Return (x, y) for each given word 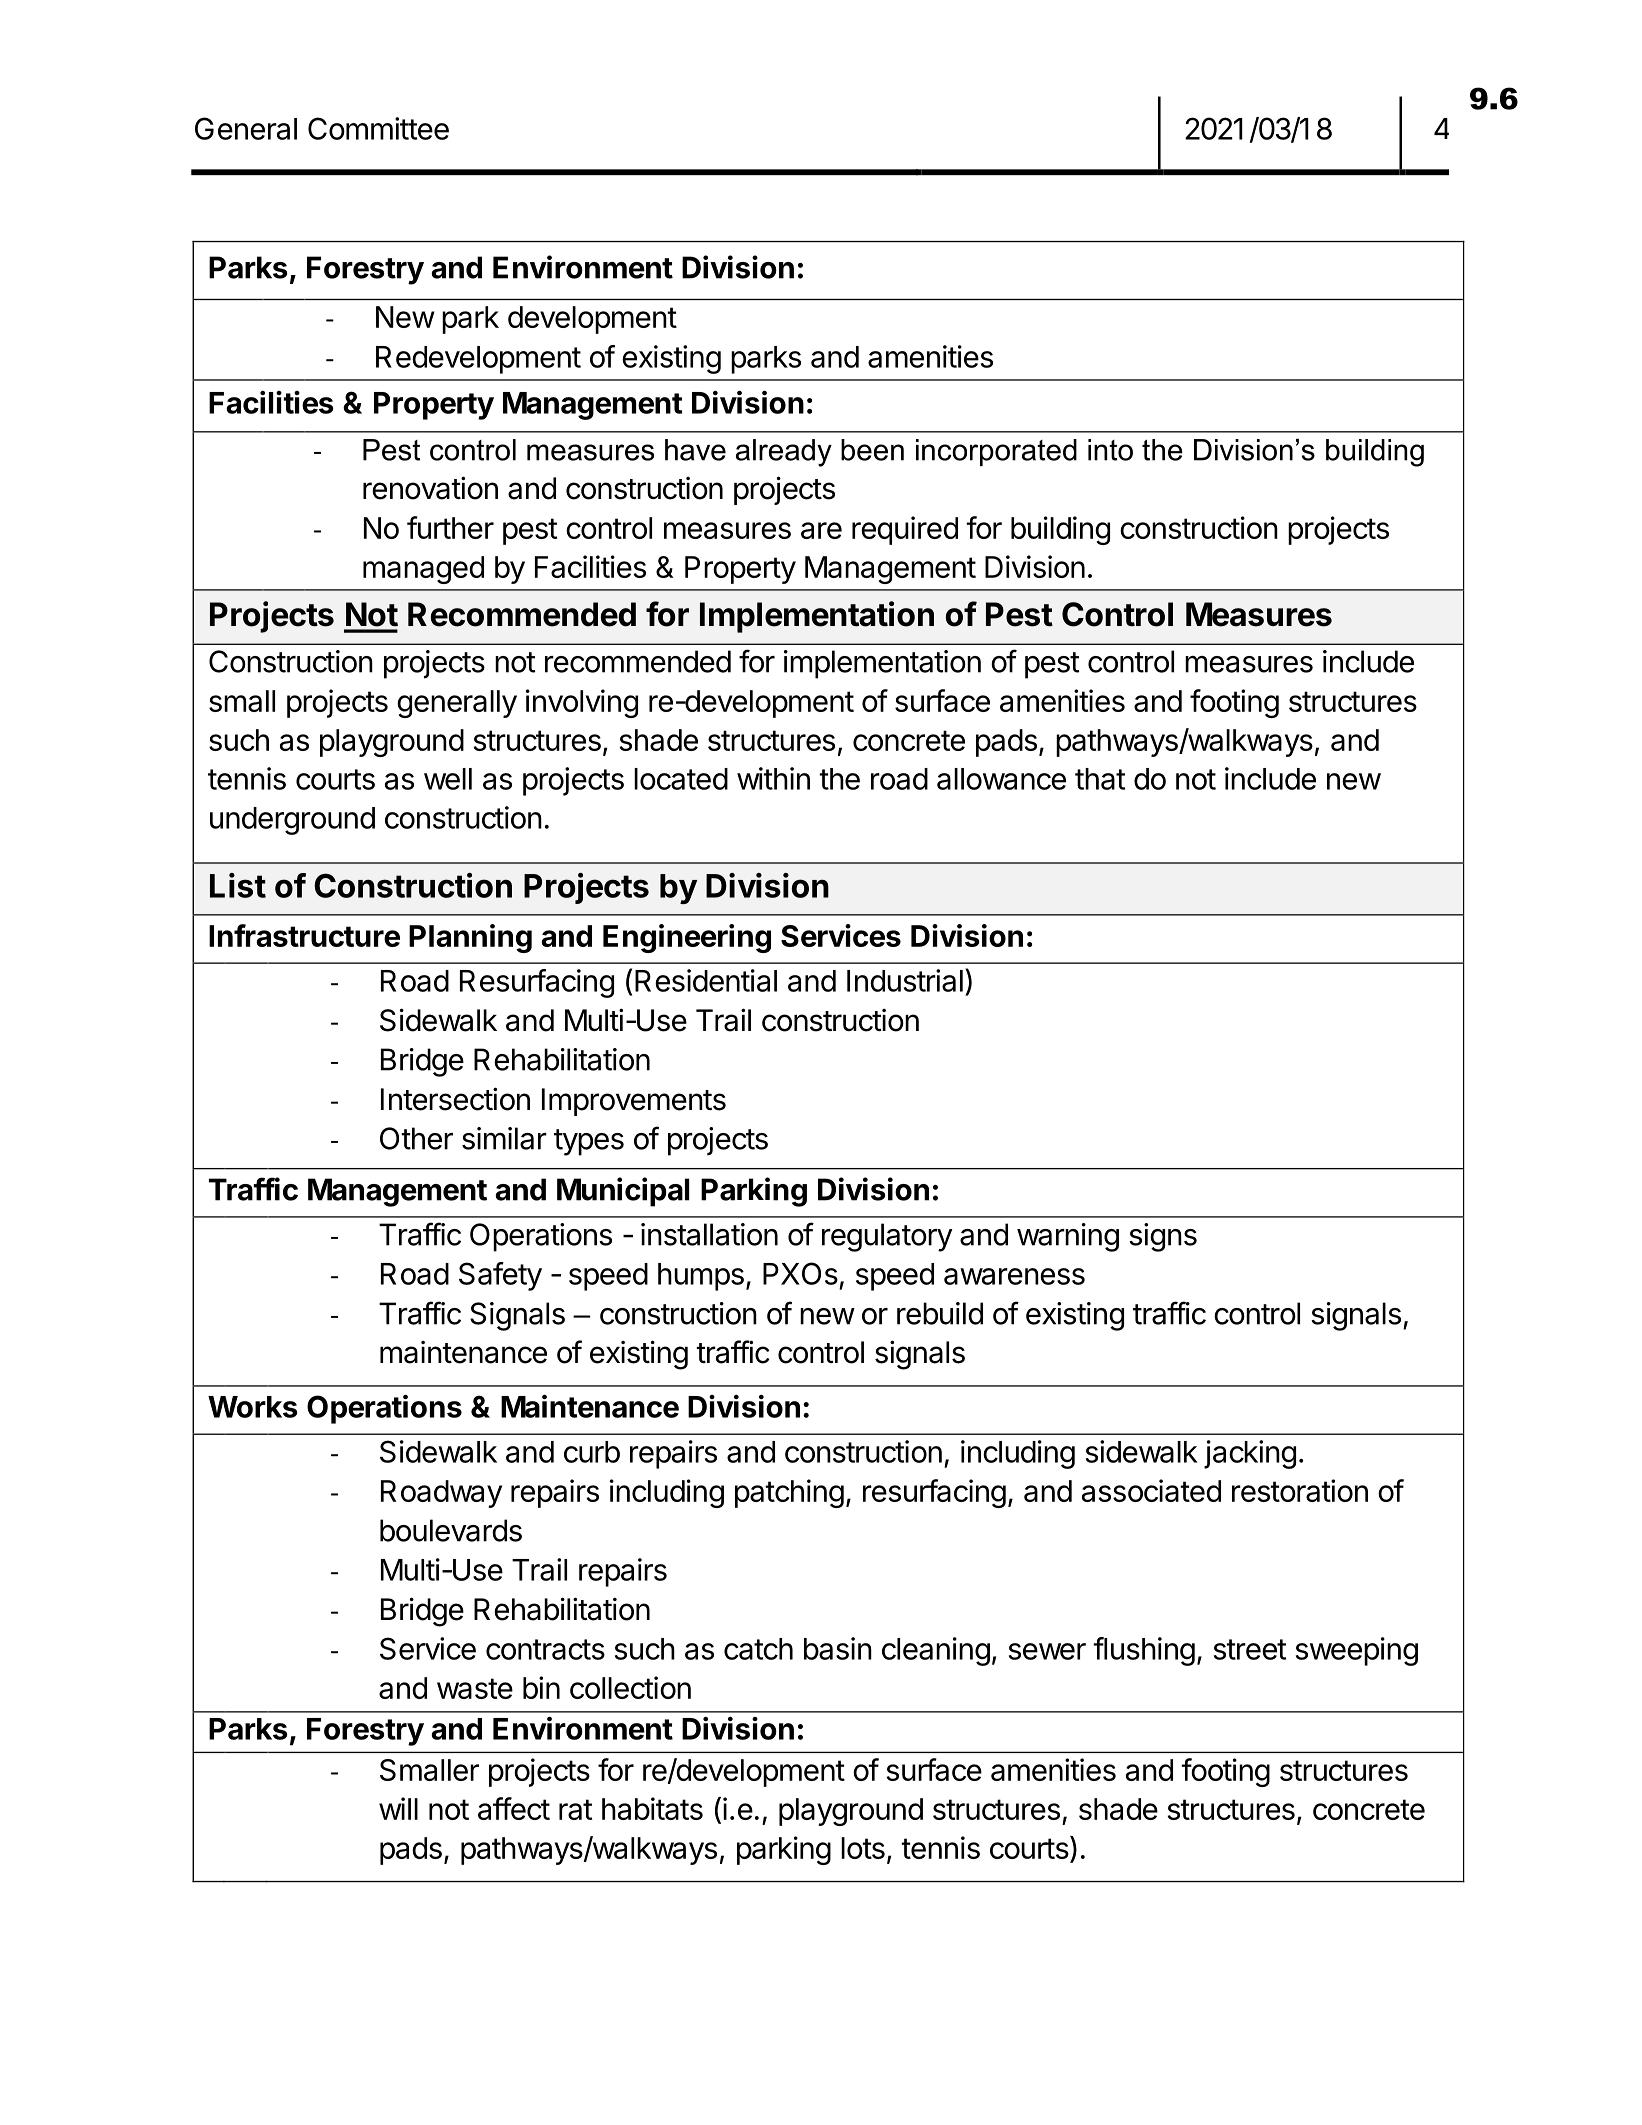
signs (1163, 1237)
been (872, 450)
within (773, 778)
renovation (430, 488)
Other (416, 1138)
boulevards (451, 1530)
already (784, 453)
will (398, 1808)
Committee (378, 128)
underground (292, 821)
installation (709, 1234)
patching (789, 1493)
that (1100, 779)
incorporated (996, 452)
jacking (1250, 1454)
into (1110, 450)
